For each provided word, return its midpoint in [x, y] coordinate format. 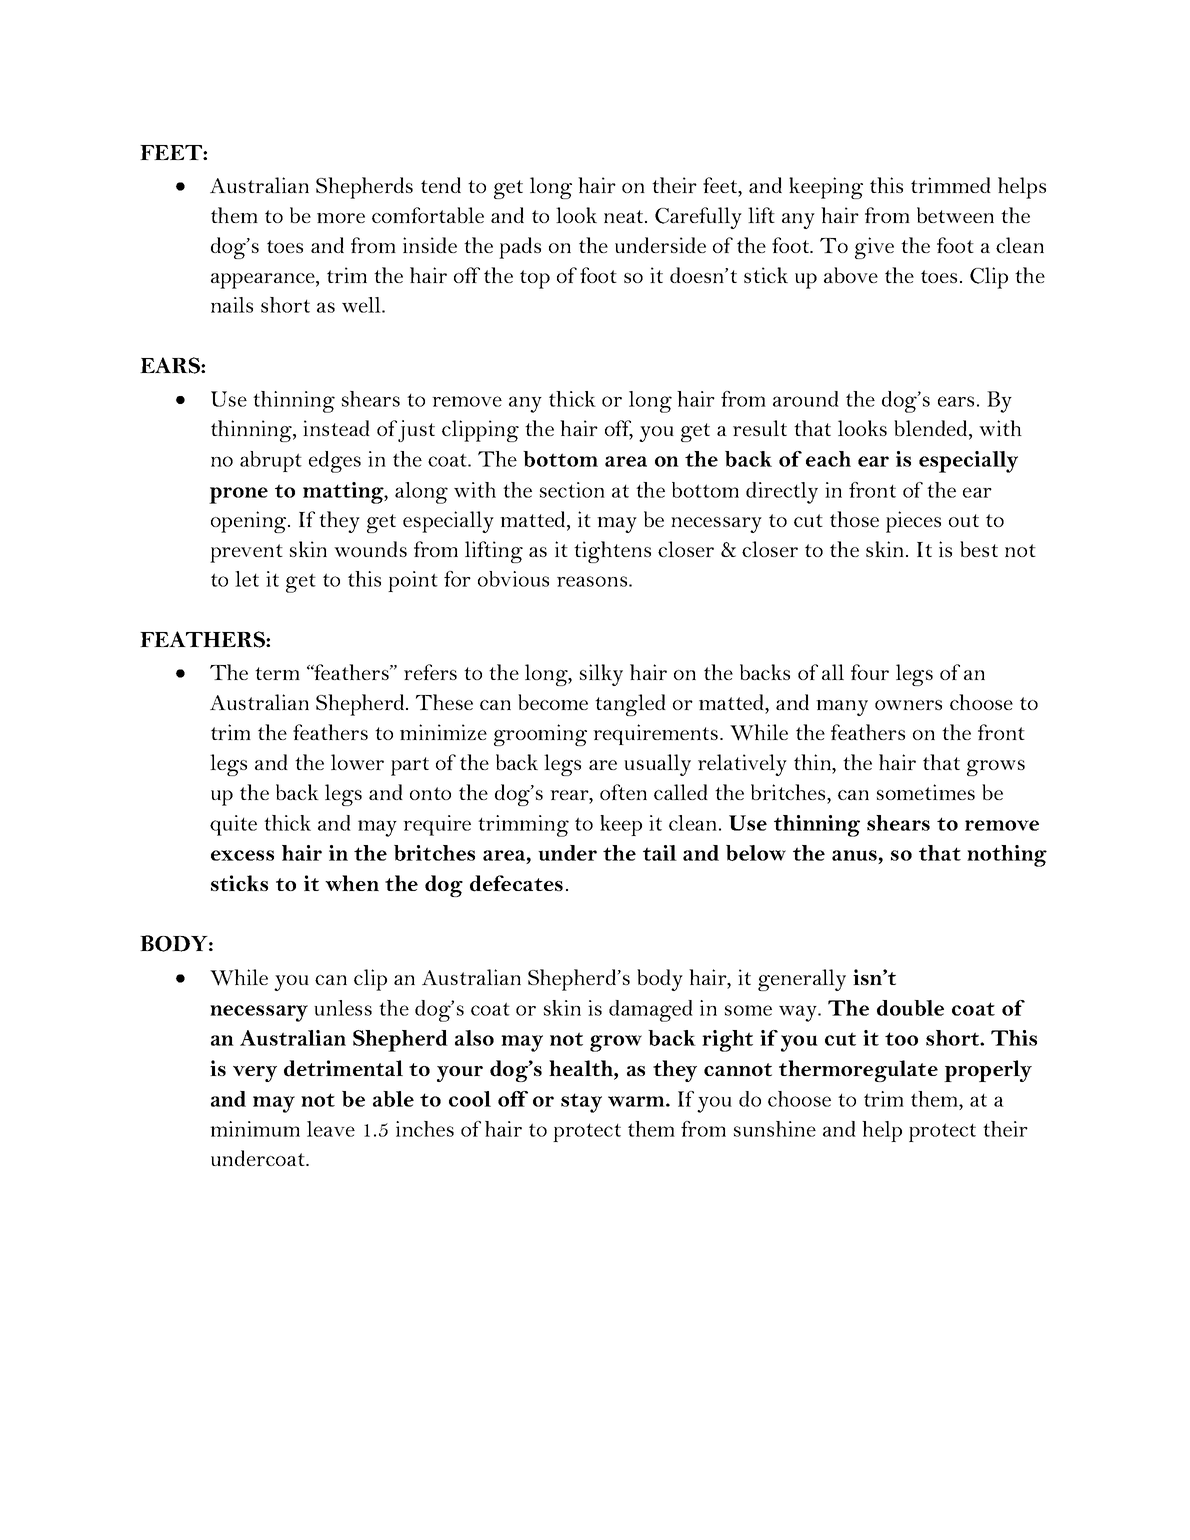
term [277, 673]
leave [331, 1129]
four [870, 672]
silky [601, 675]
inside [430, 245]
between [955, 215]
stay [581, 1103]
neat [625, 216]
